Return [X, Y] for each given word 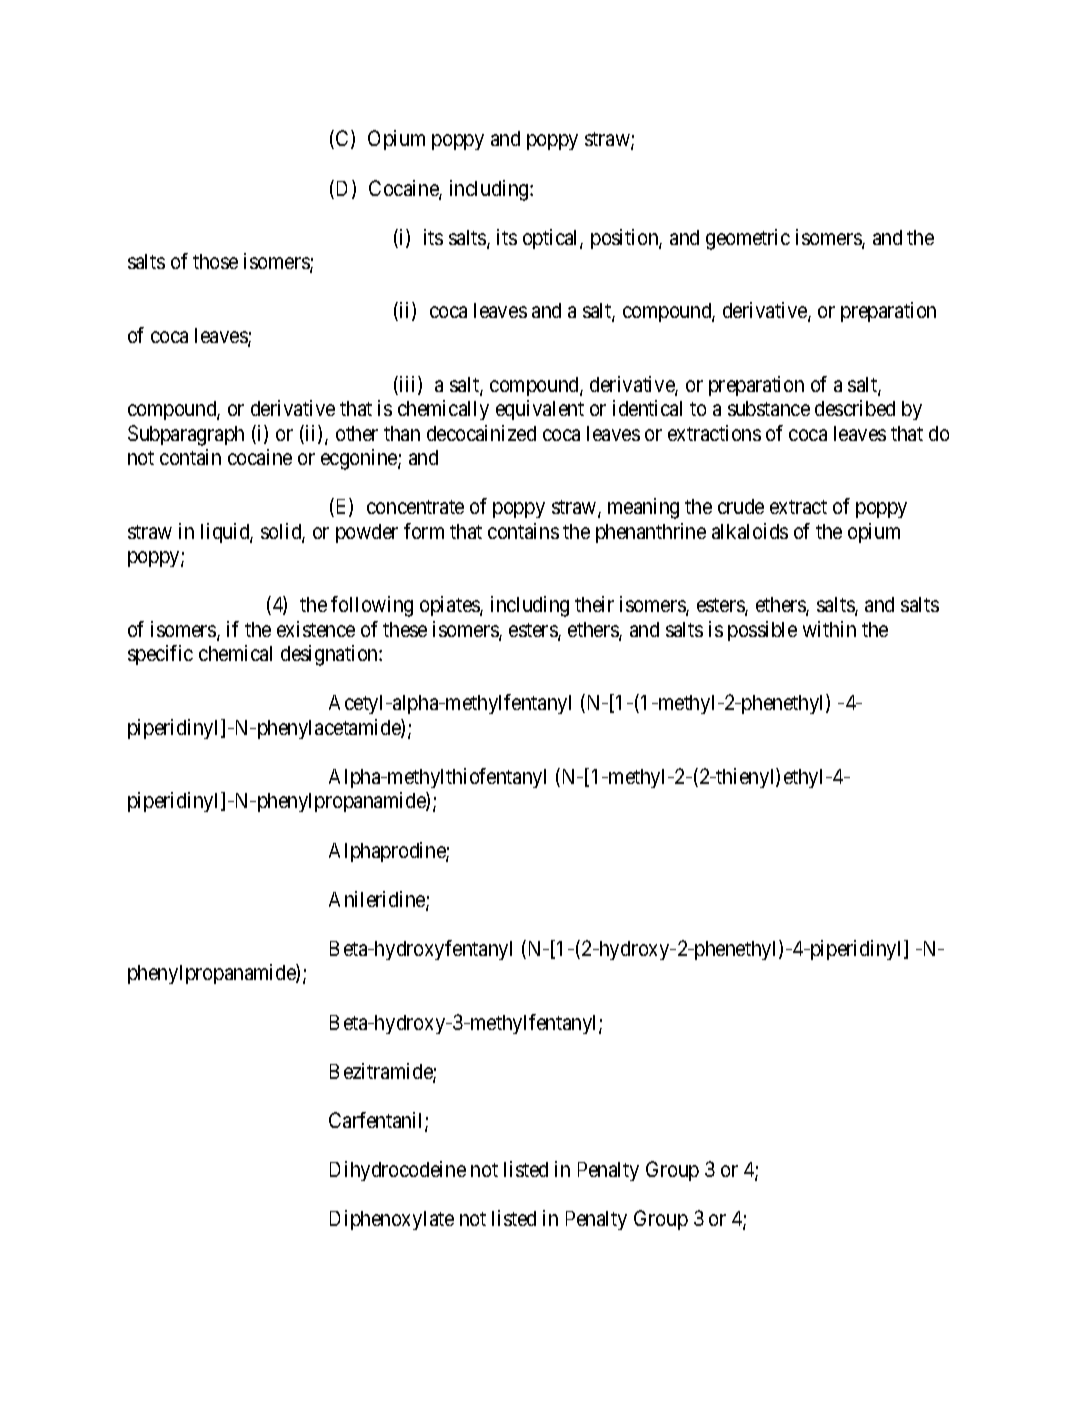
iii [408, 385]
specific [160, 655]
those [215, 261]
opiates [450, 606]
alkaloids [750, 531]
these [405, 629]
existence [316, 629]
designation [330, 655]
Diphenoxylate [392, 1220]
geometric [748, 239]
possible [762, 631]
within [829, 629]
